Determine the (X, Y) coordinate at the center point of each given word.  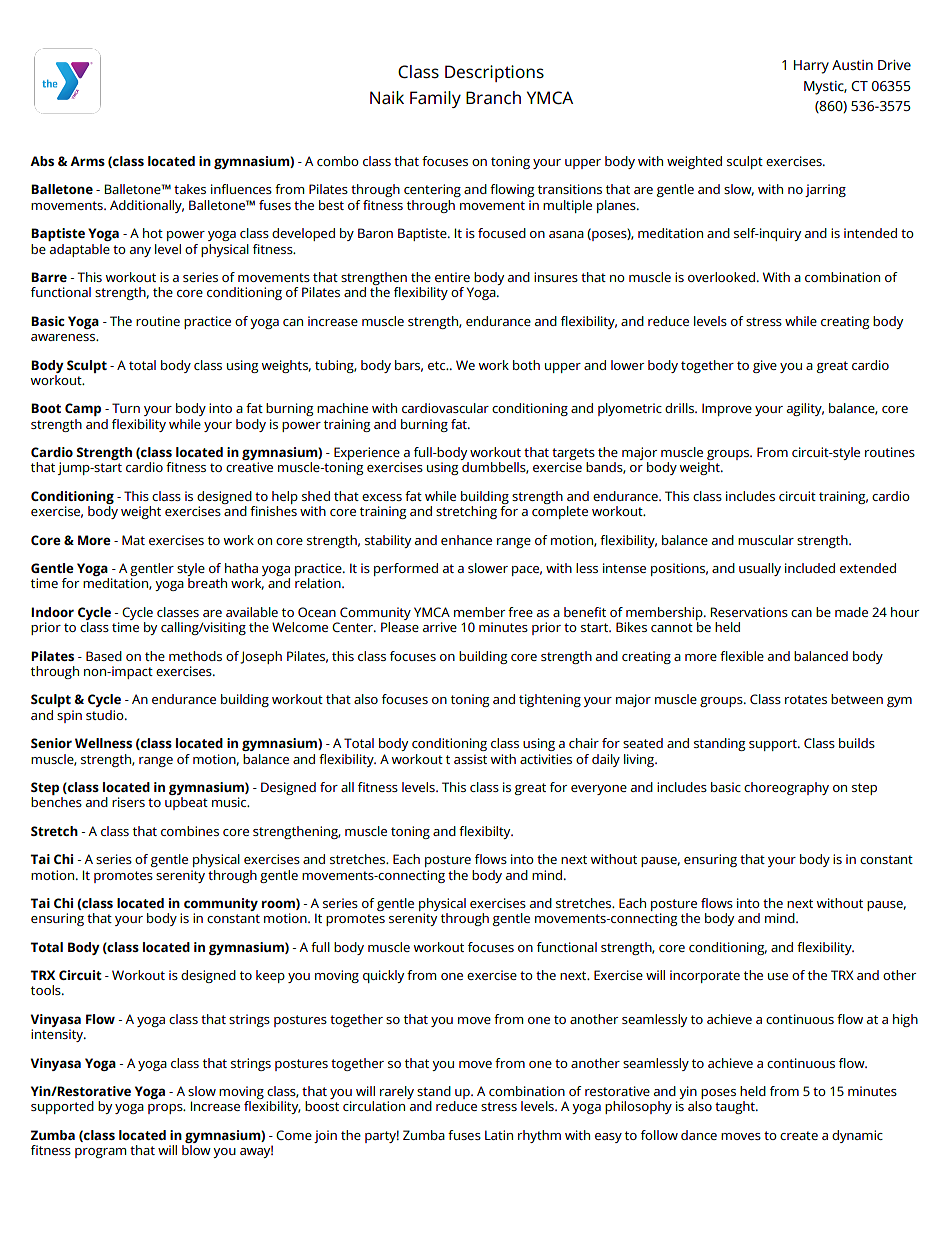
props (166, 1109)
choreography (786, 788)
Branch (493, 97)
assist (470, 759)
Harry (811, 67)
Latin (499, 1135)
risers (128, 802)
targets (573, 455)
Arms (87, 161)
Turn (126, 408)
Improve (727, 409)
